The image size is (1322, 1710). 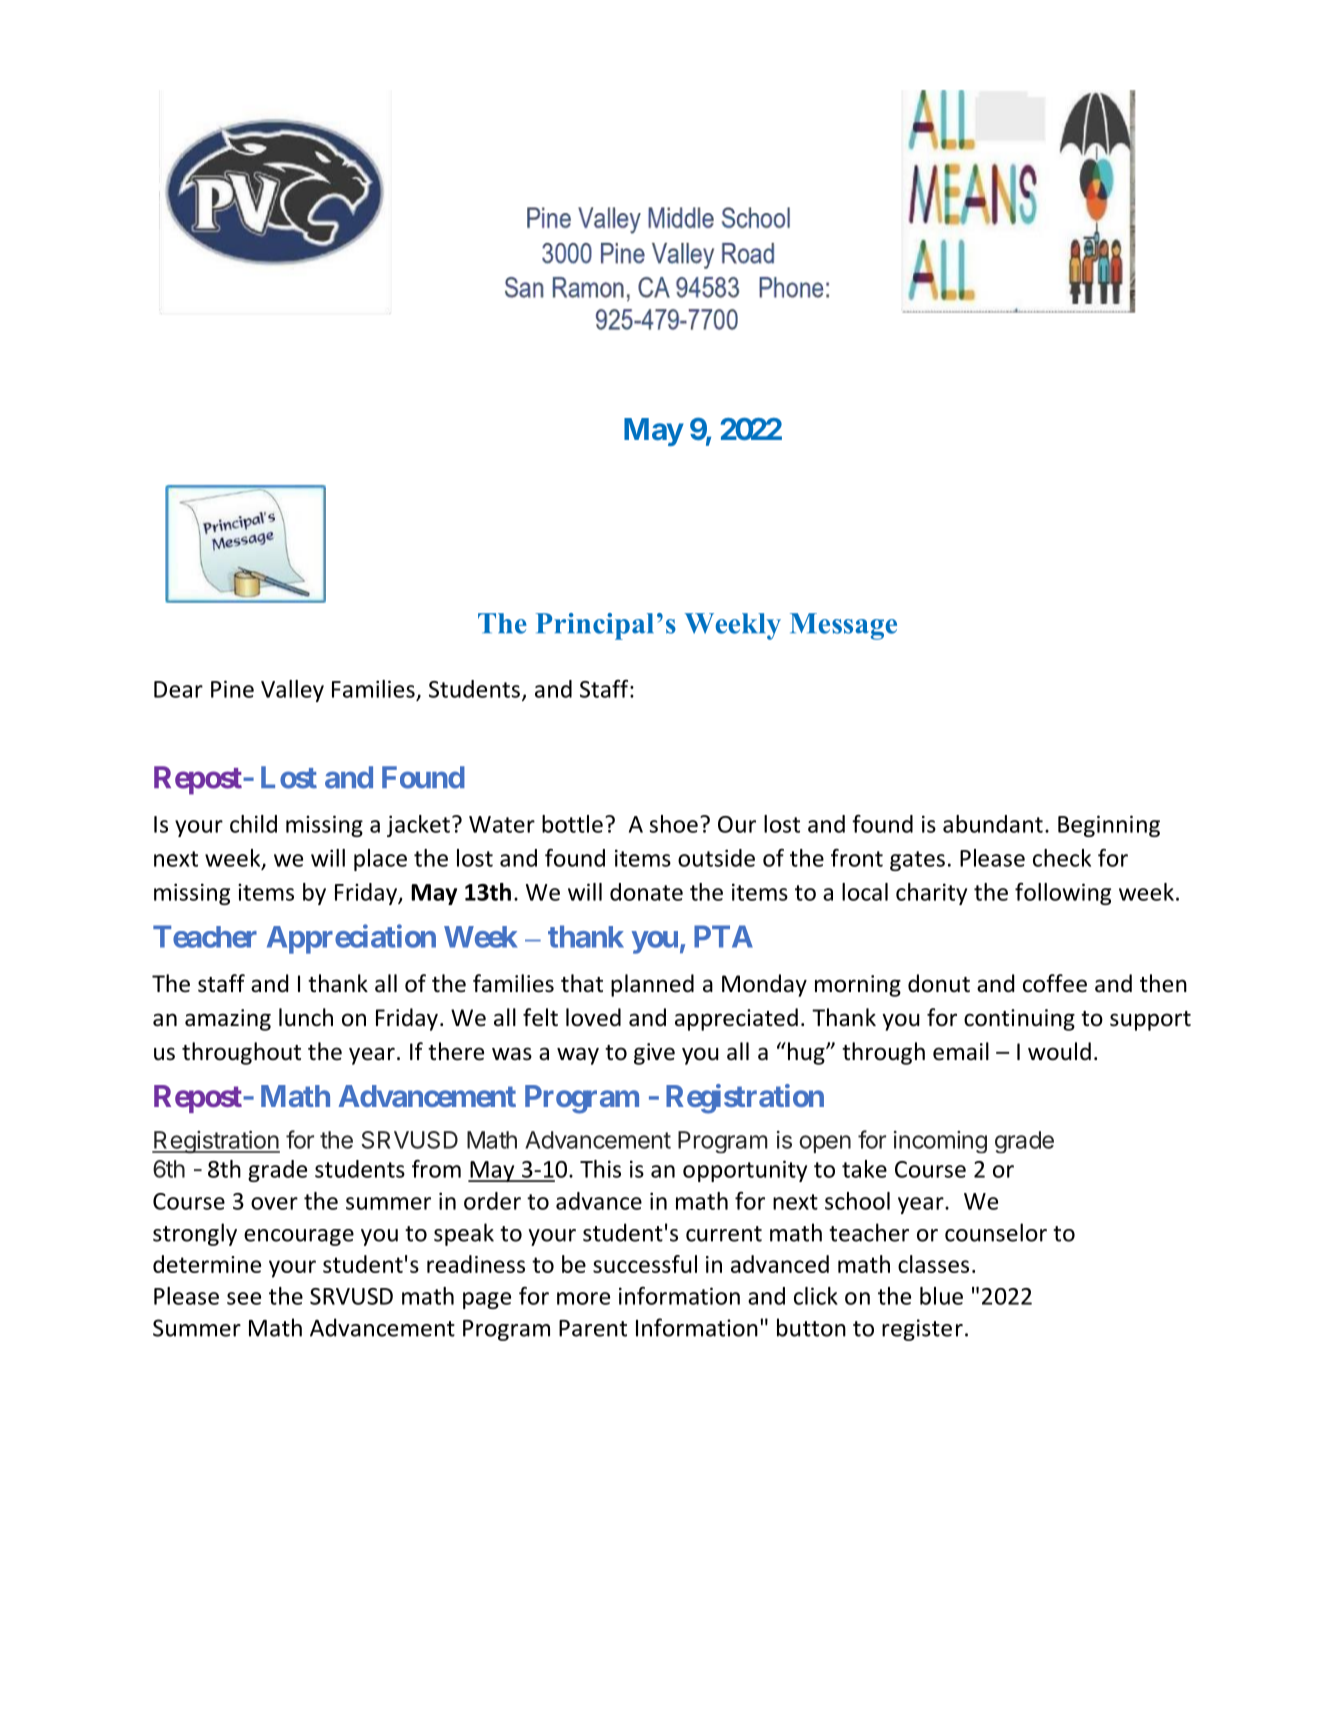 I want to click on Valley, so click(x=292, y=691).
